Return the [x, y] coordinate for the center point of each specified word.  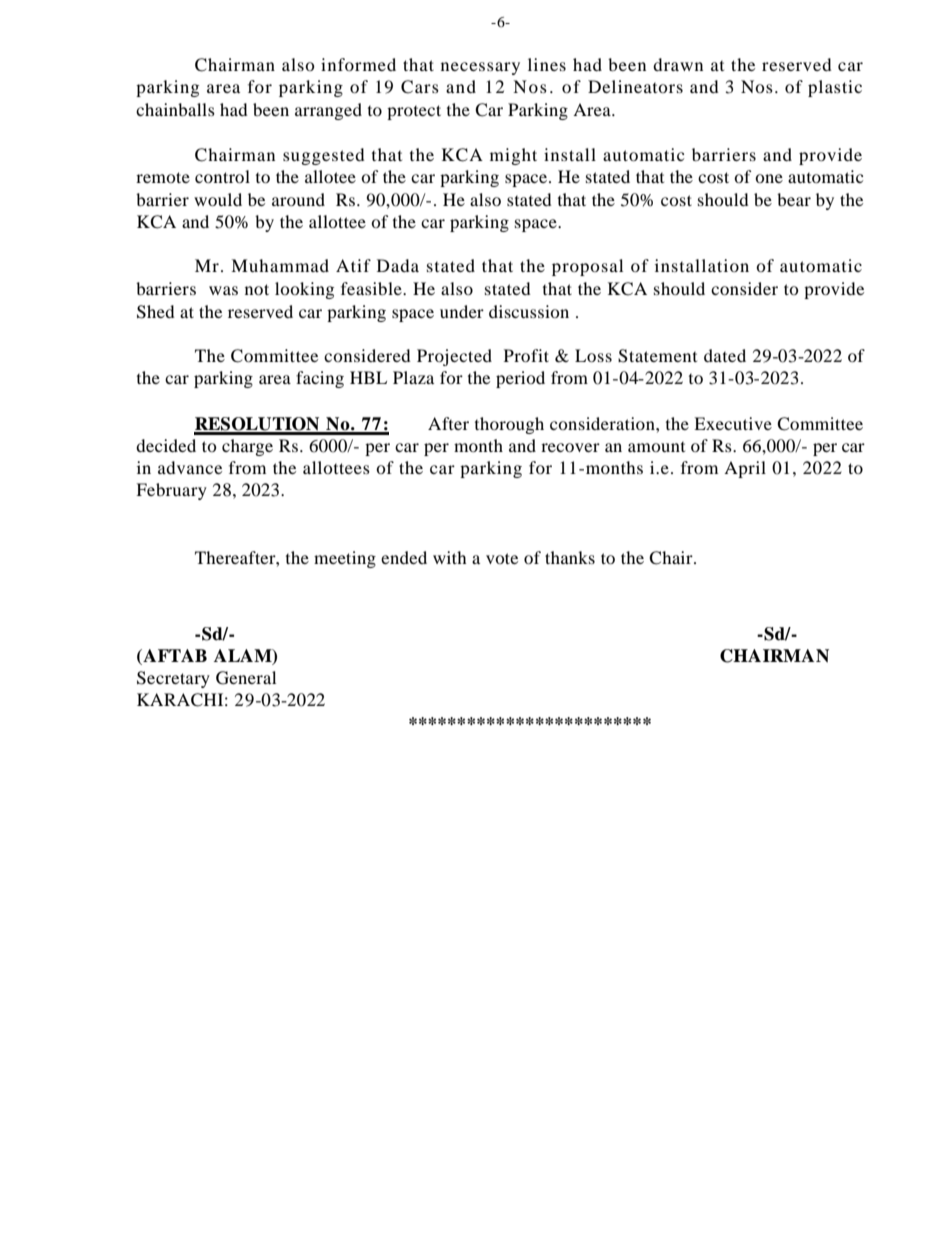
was [223, 290]
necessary [480, 68]
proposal [587, 267]
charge [247, 447]
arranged [328, 111]
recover [570, 447]
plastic [835, 88]
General [246, 678]
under [462, 311]
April [745, 469]
